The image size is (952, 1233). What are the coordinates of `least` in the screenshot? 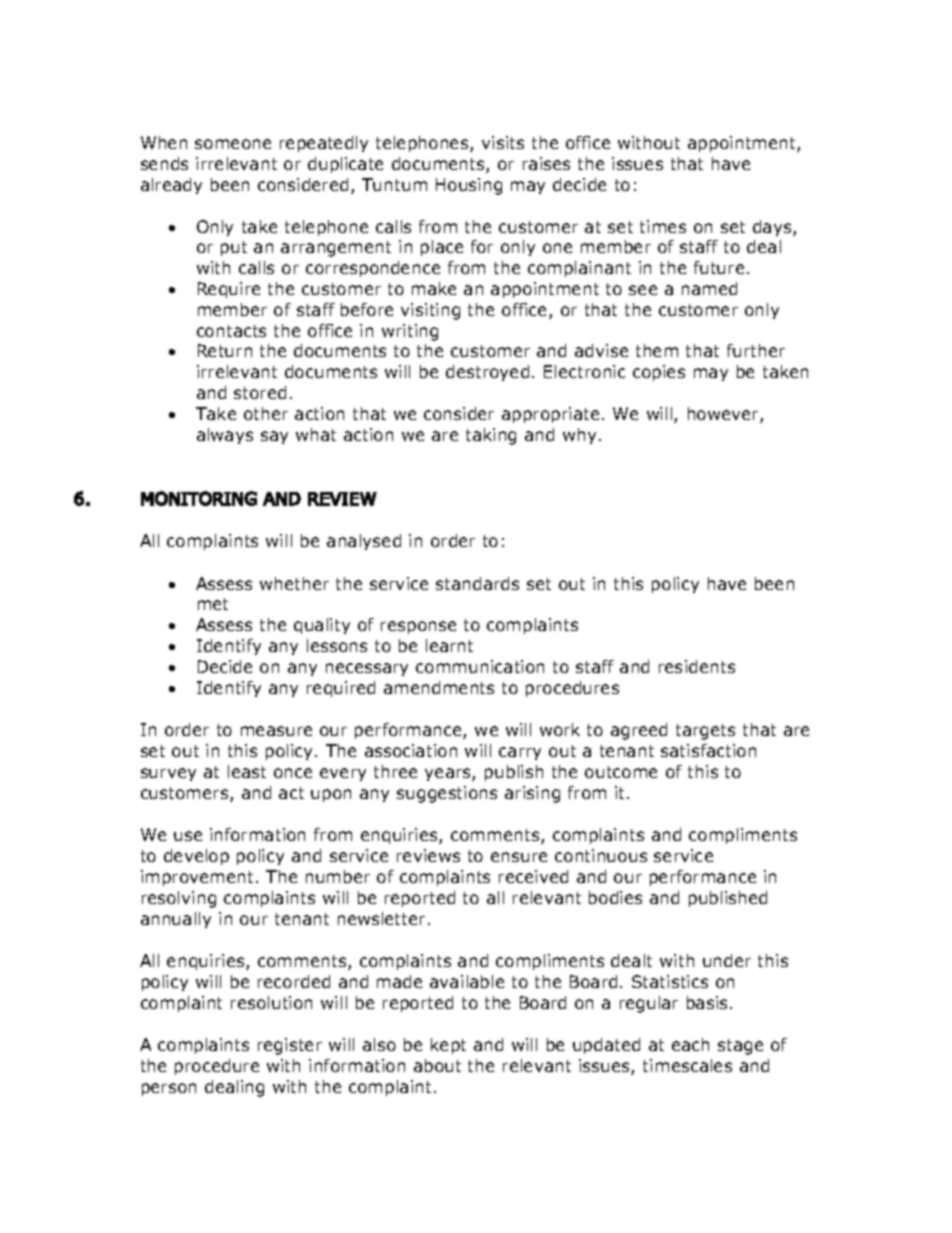 It's located at (247, 771).
